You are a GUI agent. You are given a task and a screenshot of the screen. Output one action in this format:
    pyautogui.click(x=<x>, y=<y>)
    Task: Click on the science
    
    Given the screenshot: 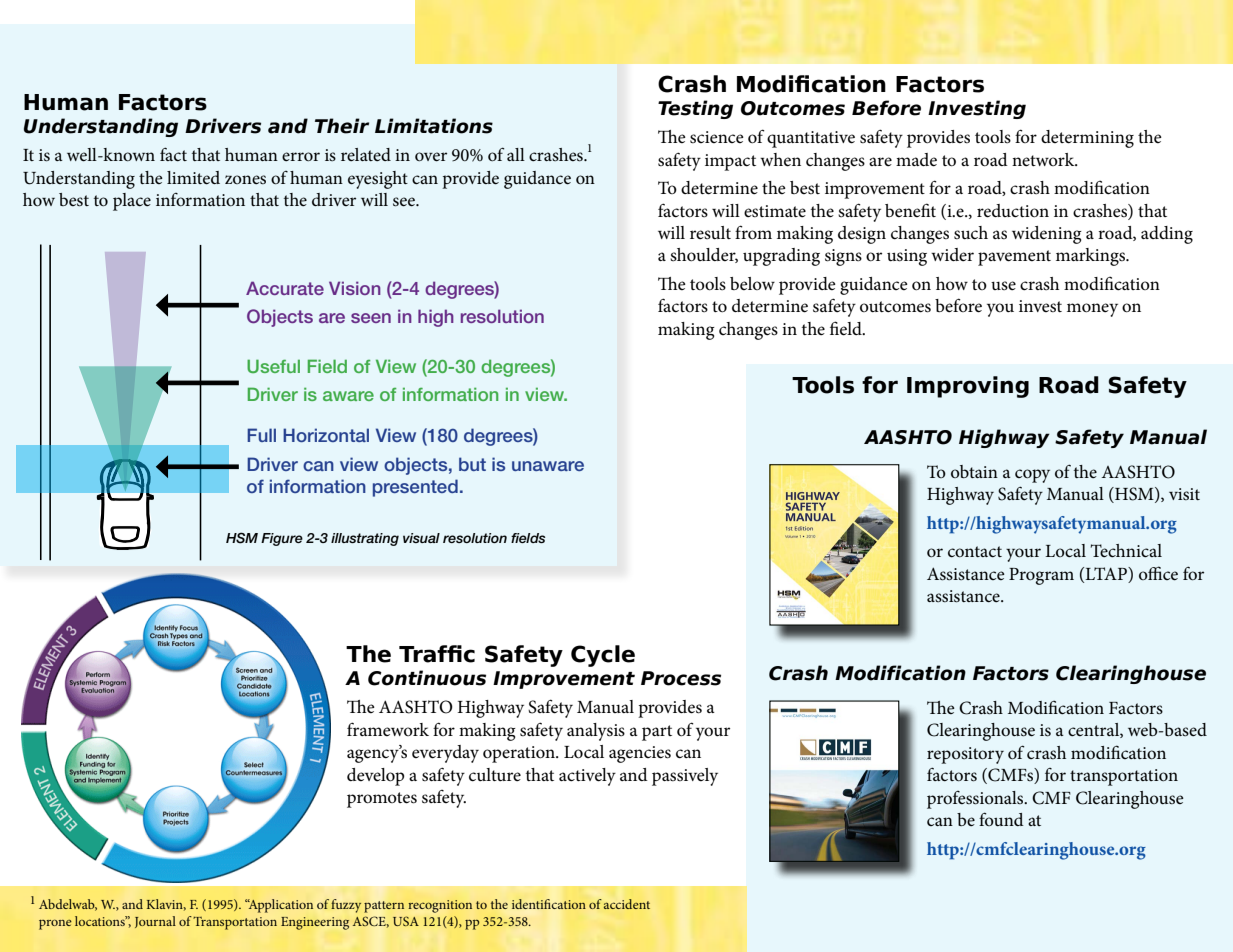 What is the action you would take?
    pyautogui.click(x=717, y=137)
